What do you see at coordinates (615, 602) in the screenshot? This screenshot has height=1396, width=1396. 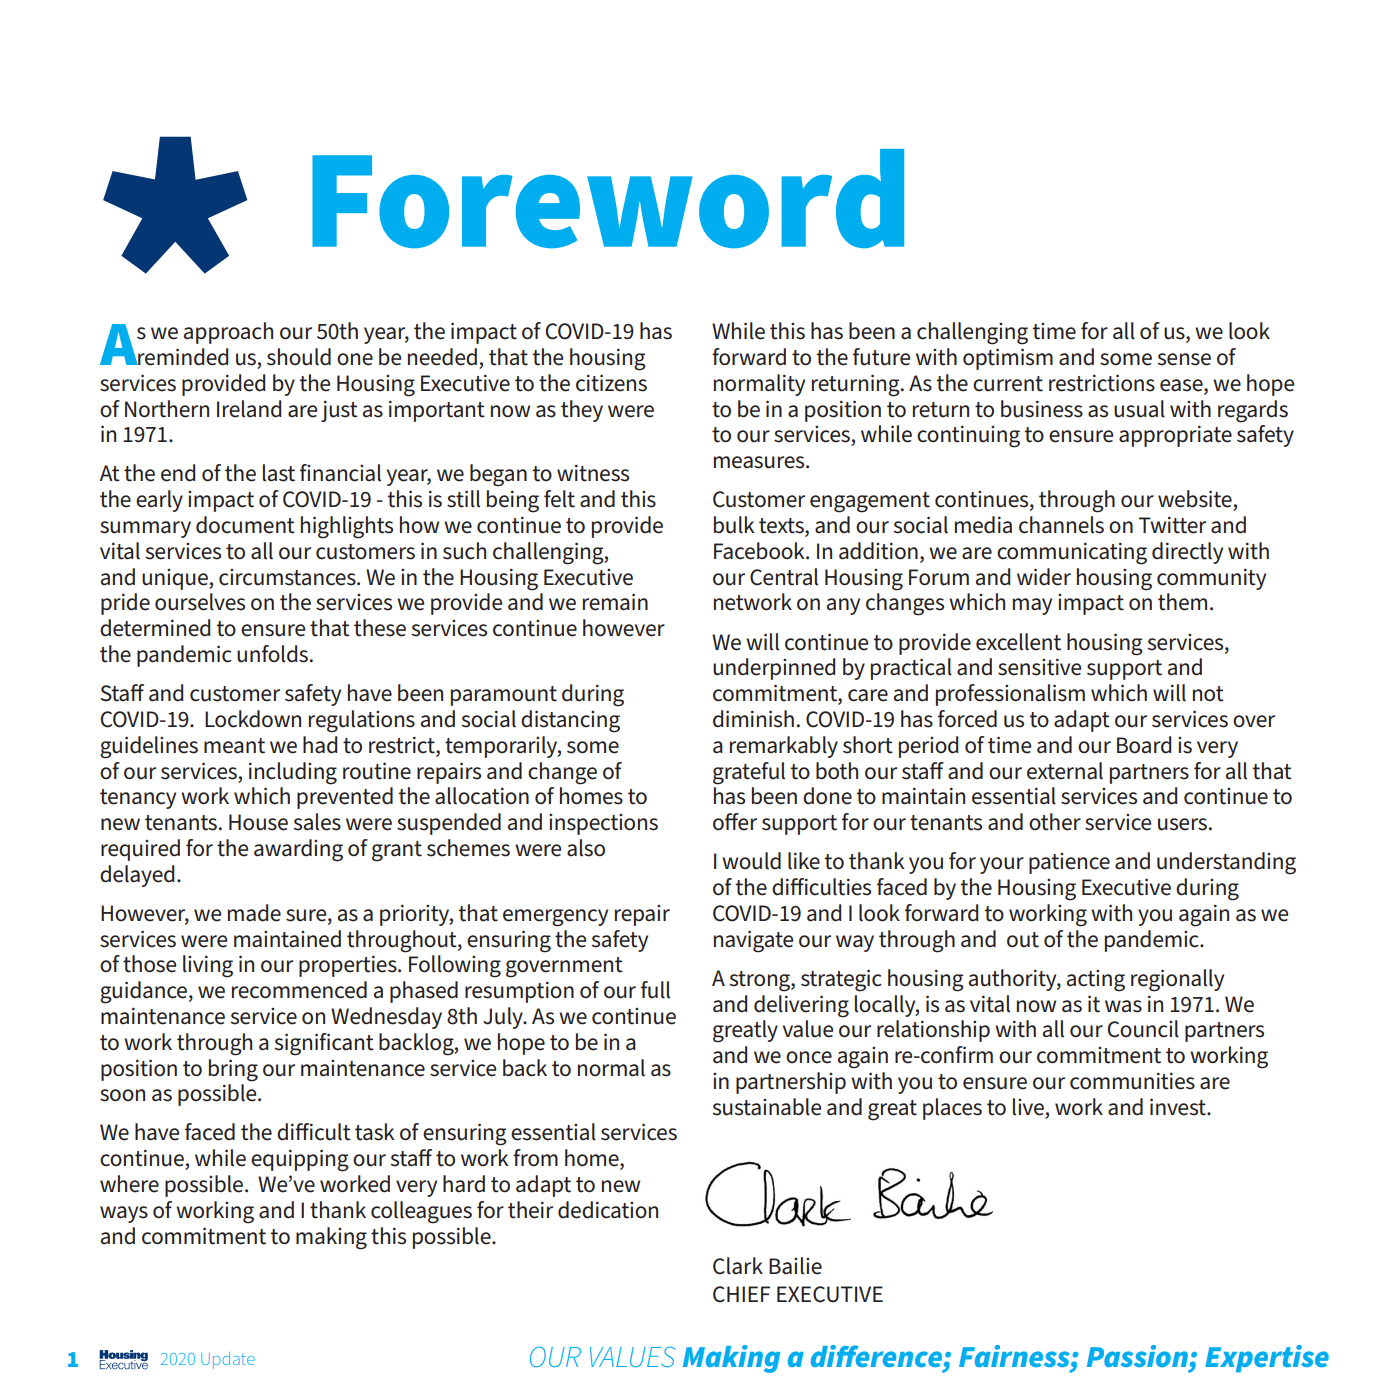 I see `remain` at bounding box center [615, 602].
